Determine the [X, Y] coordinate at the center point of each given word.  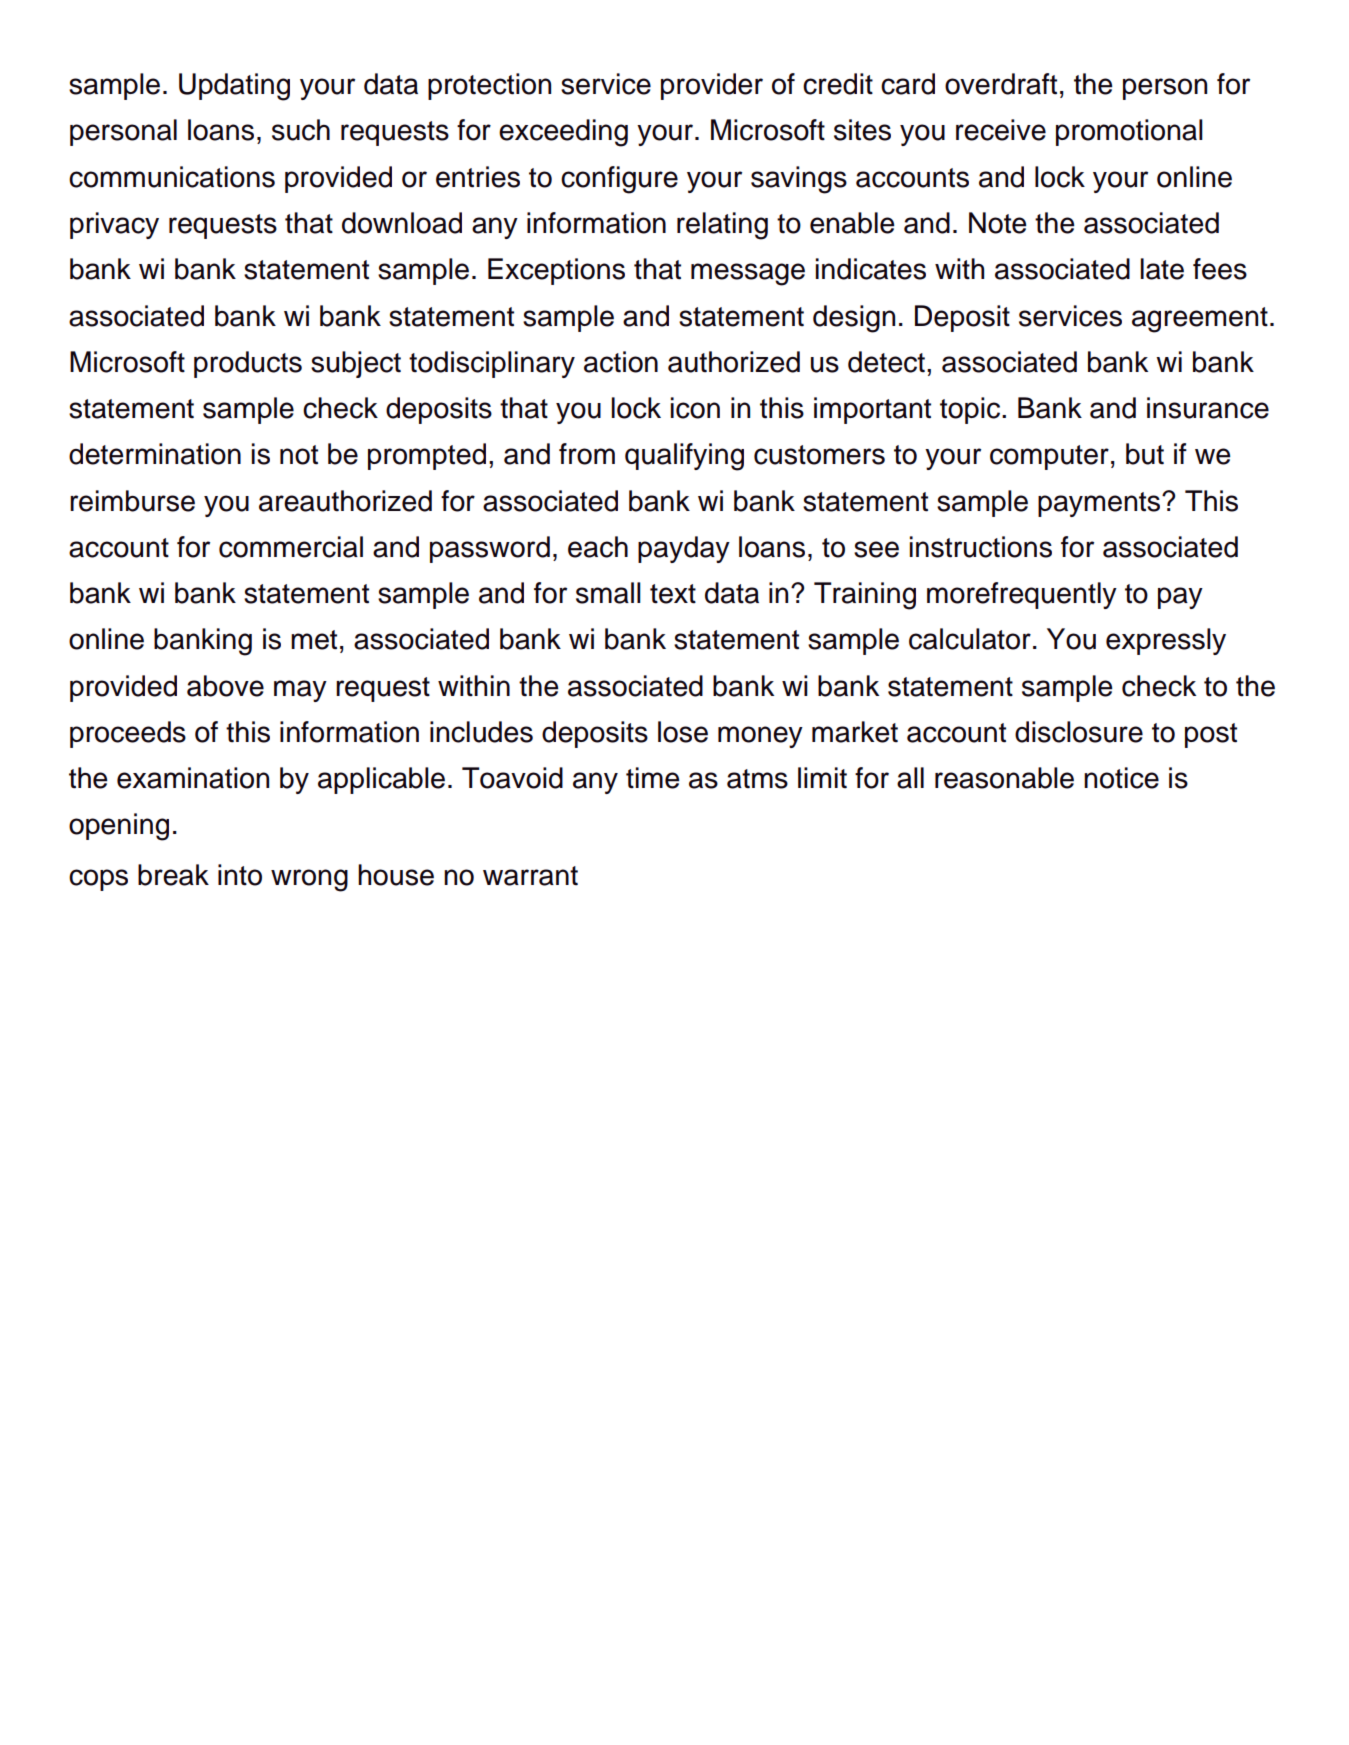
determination [155, 454]
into [240, 875]
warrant [530, 876]
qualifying [684, 457]
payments [1100, 504]
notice [1121, 778]
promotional [1129, 132]
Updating [234, 87]
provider [712, 86]
